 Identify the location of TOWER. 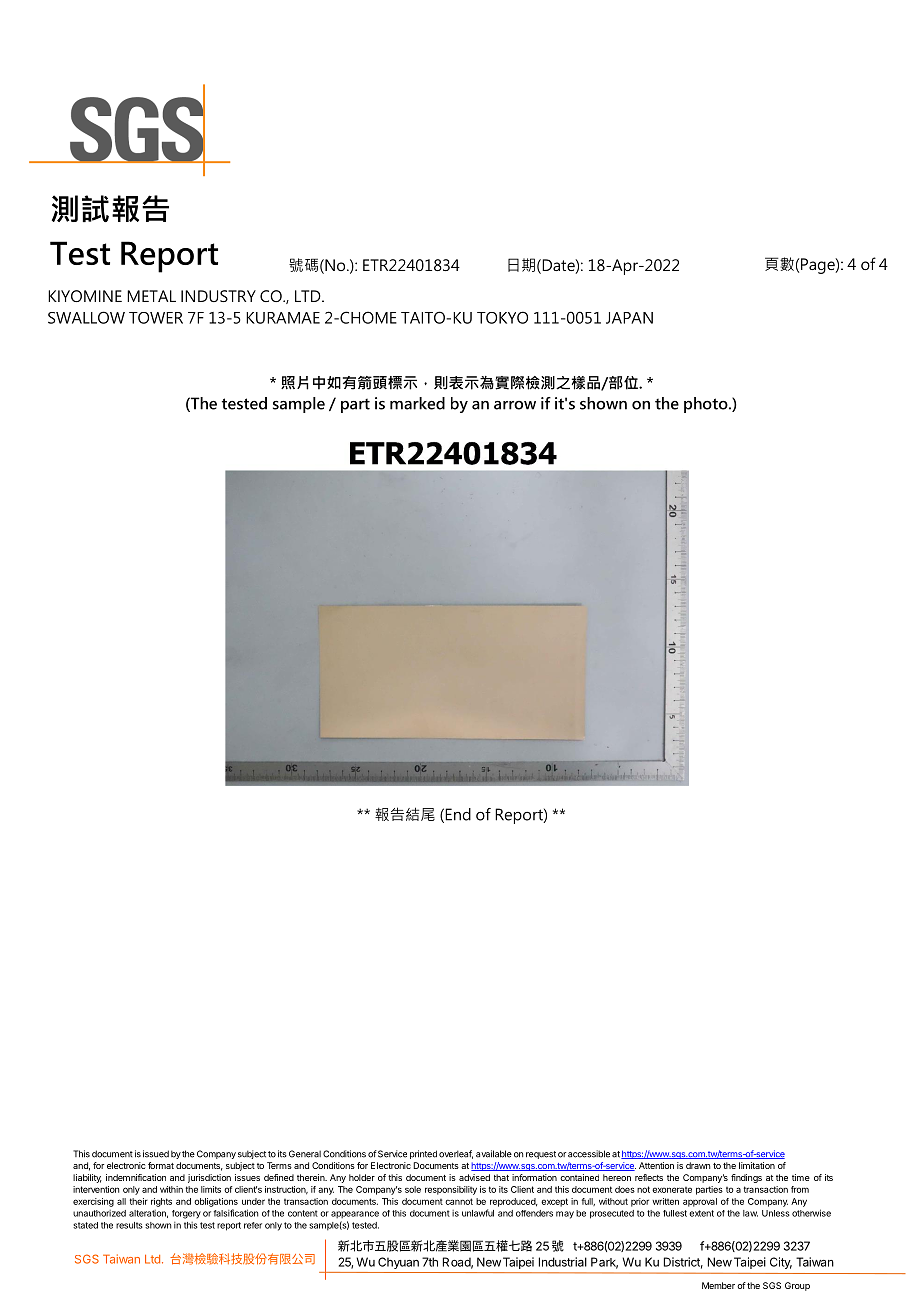
(156, 318).
